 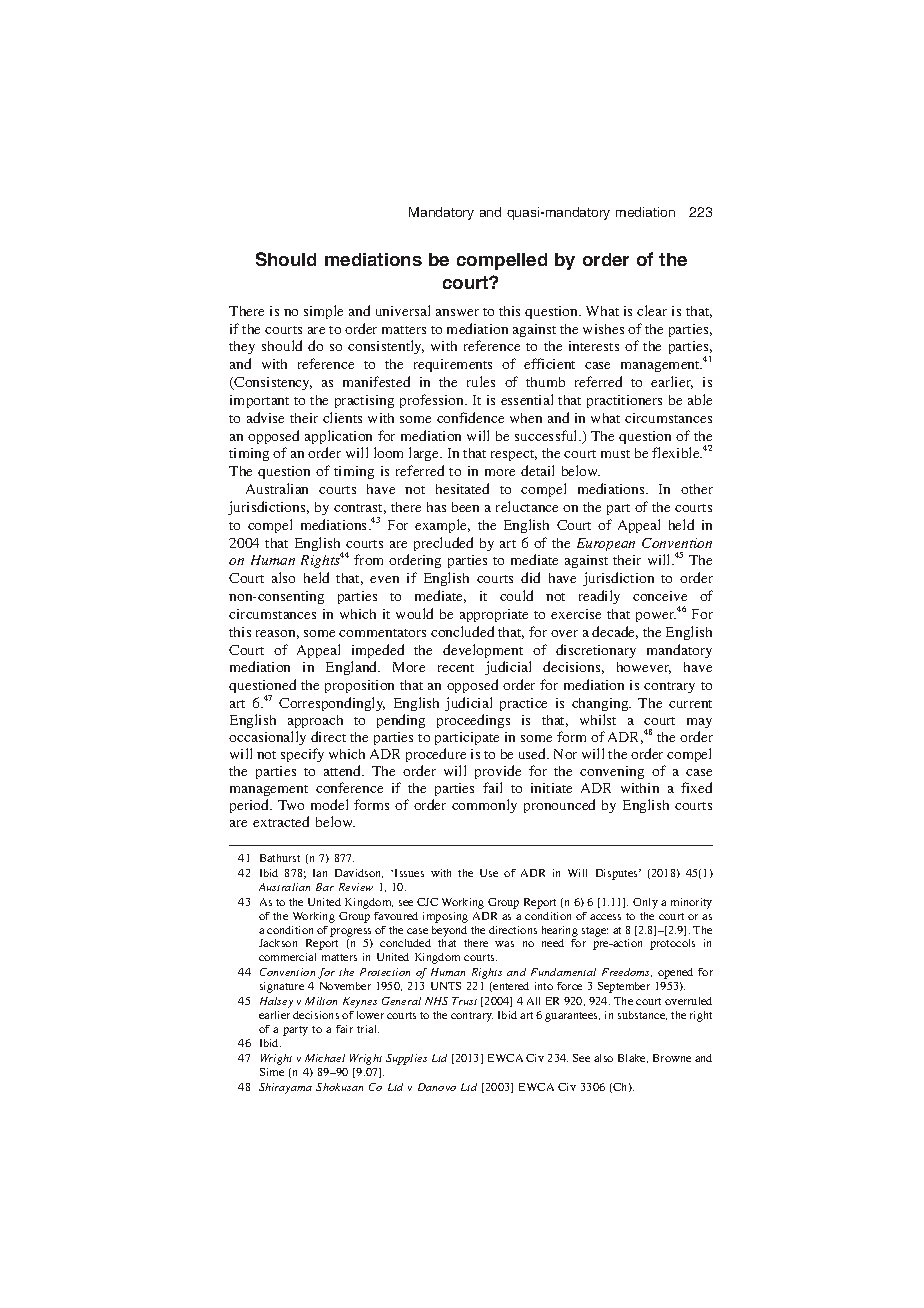 I want to click on from, so click(x=368, y=559).
